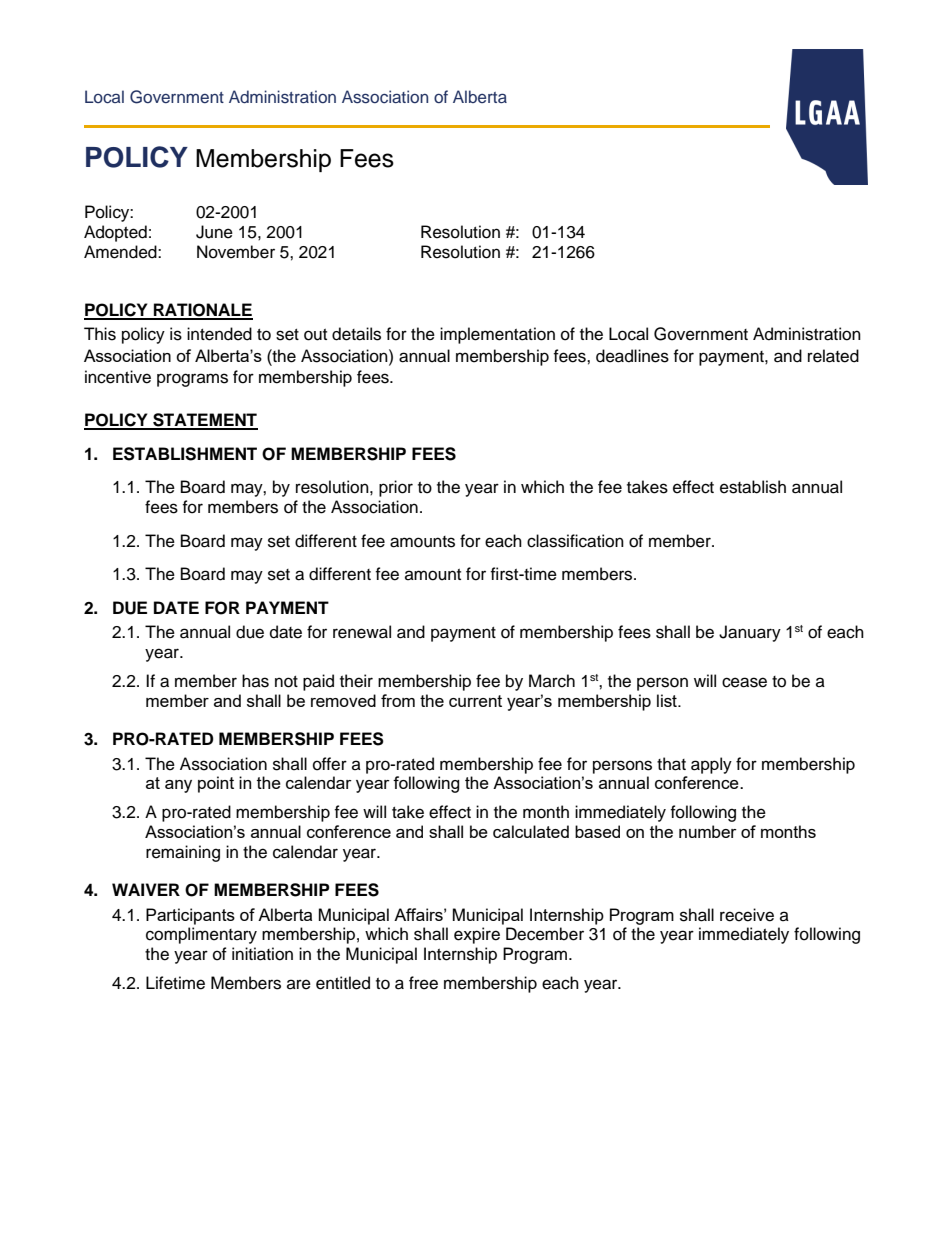 The width and height of the image is (952, 1233). Describe the element at coordinates (255, 681) in the image. I see `has` at that location.
